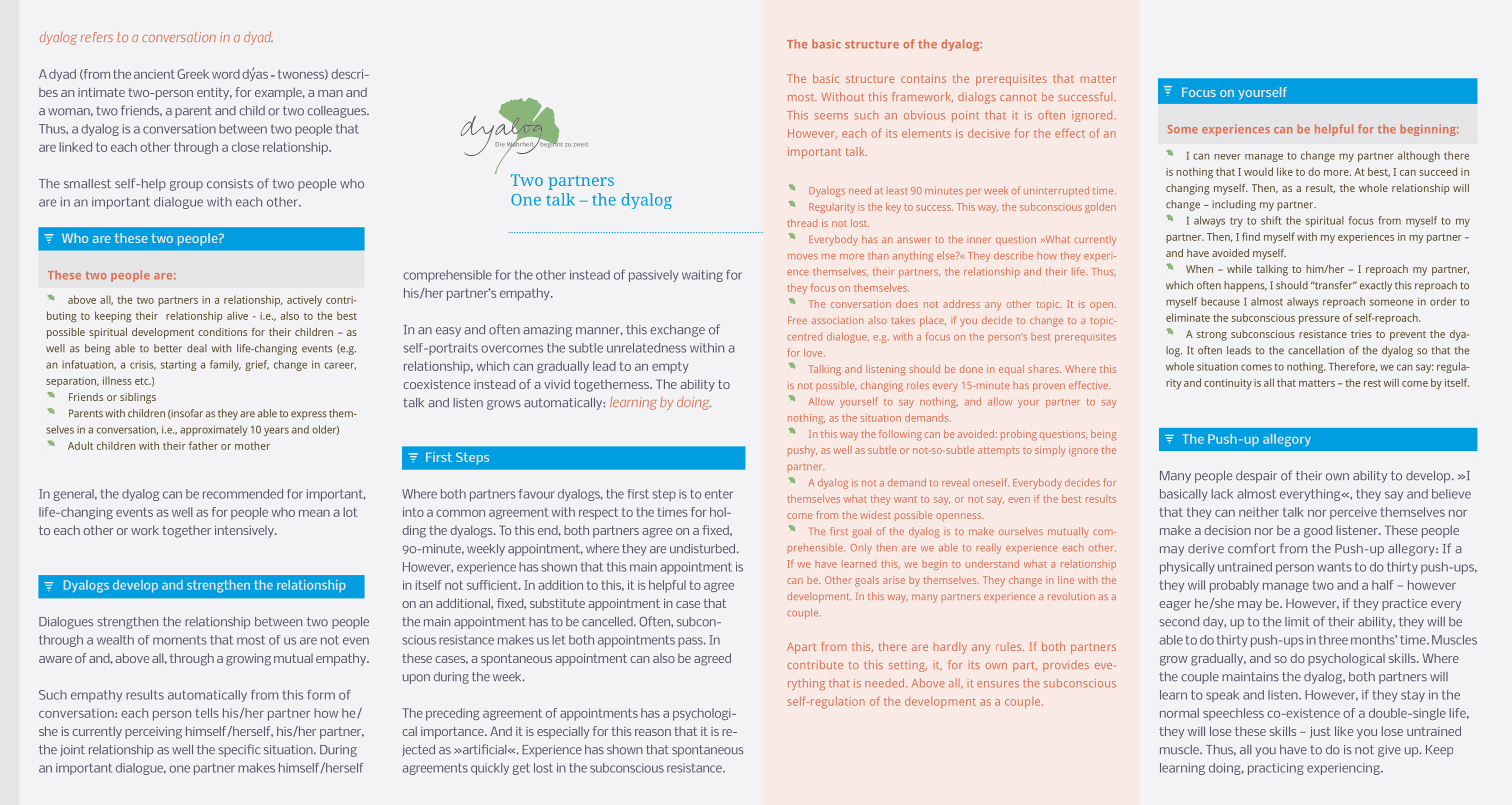  I want to click on word, so click(226, 74).
